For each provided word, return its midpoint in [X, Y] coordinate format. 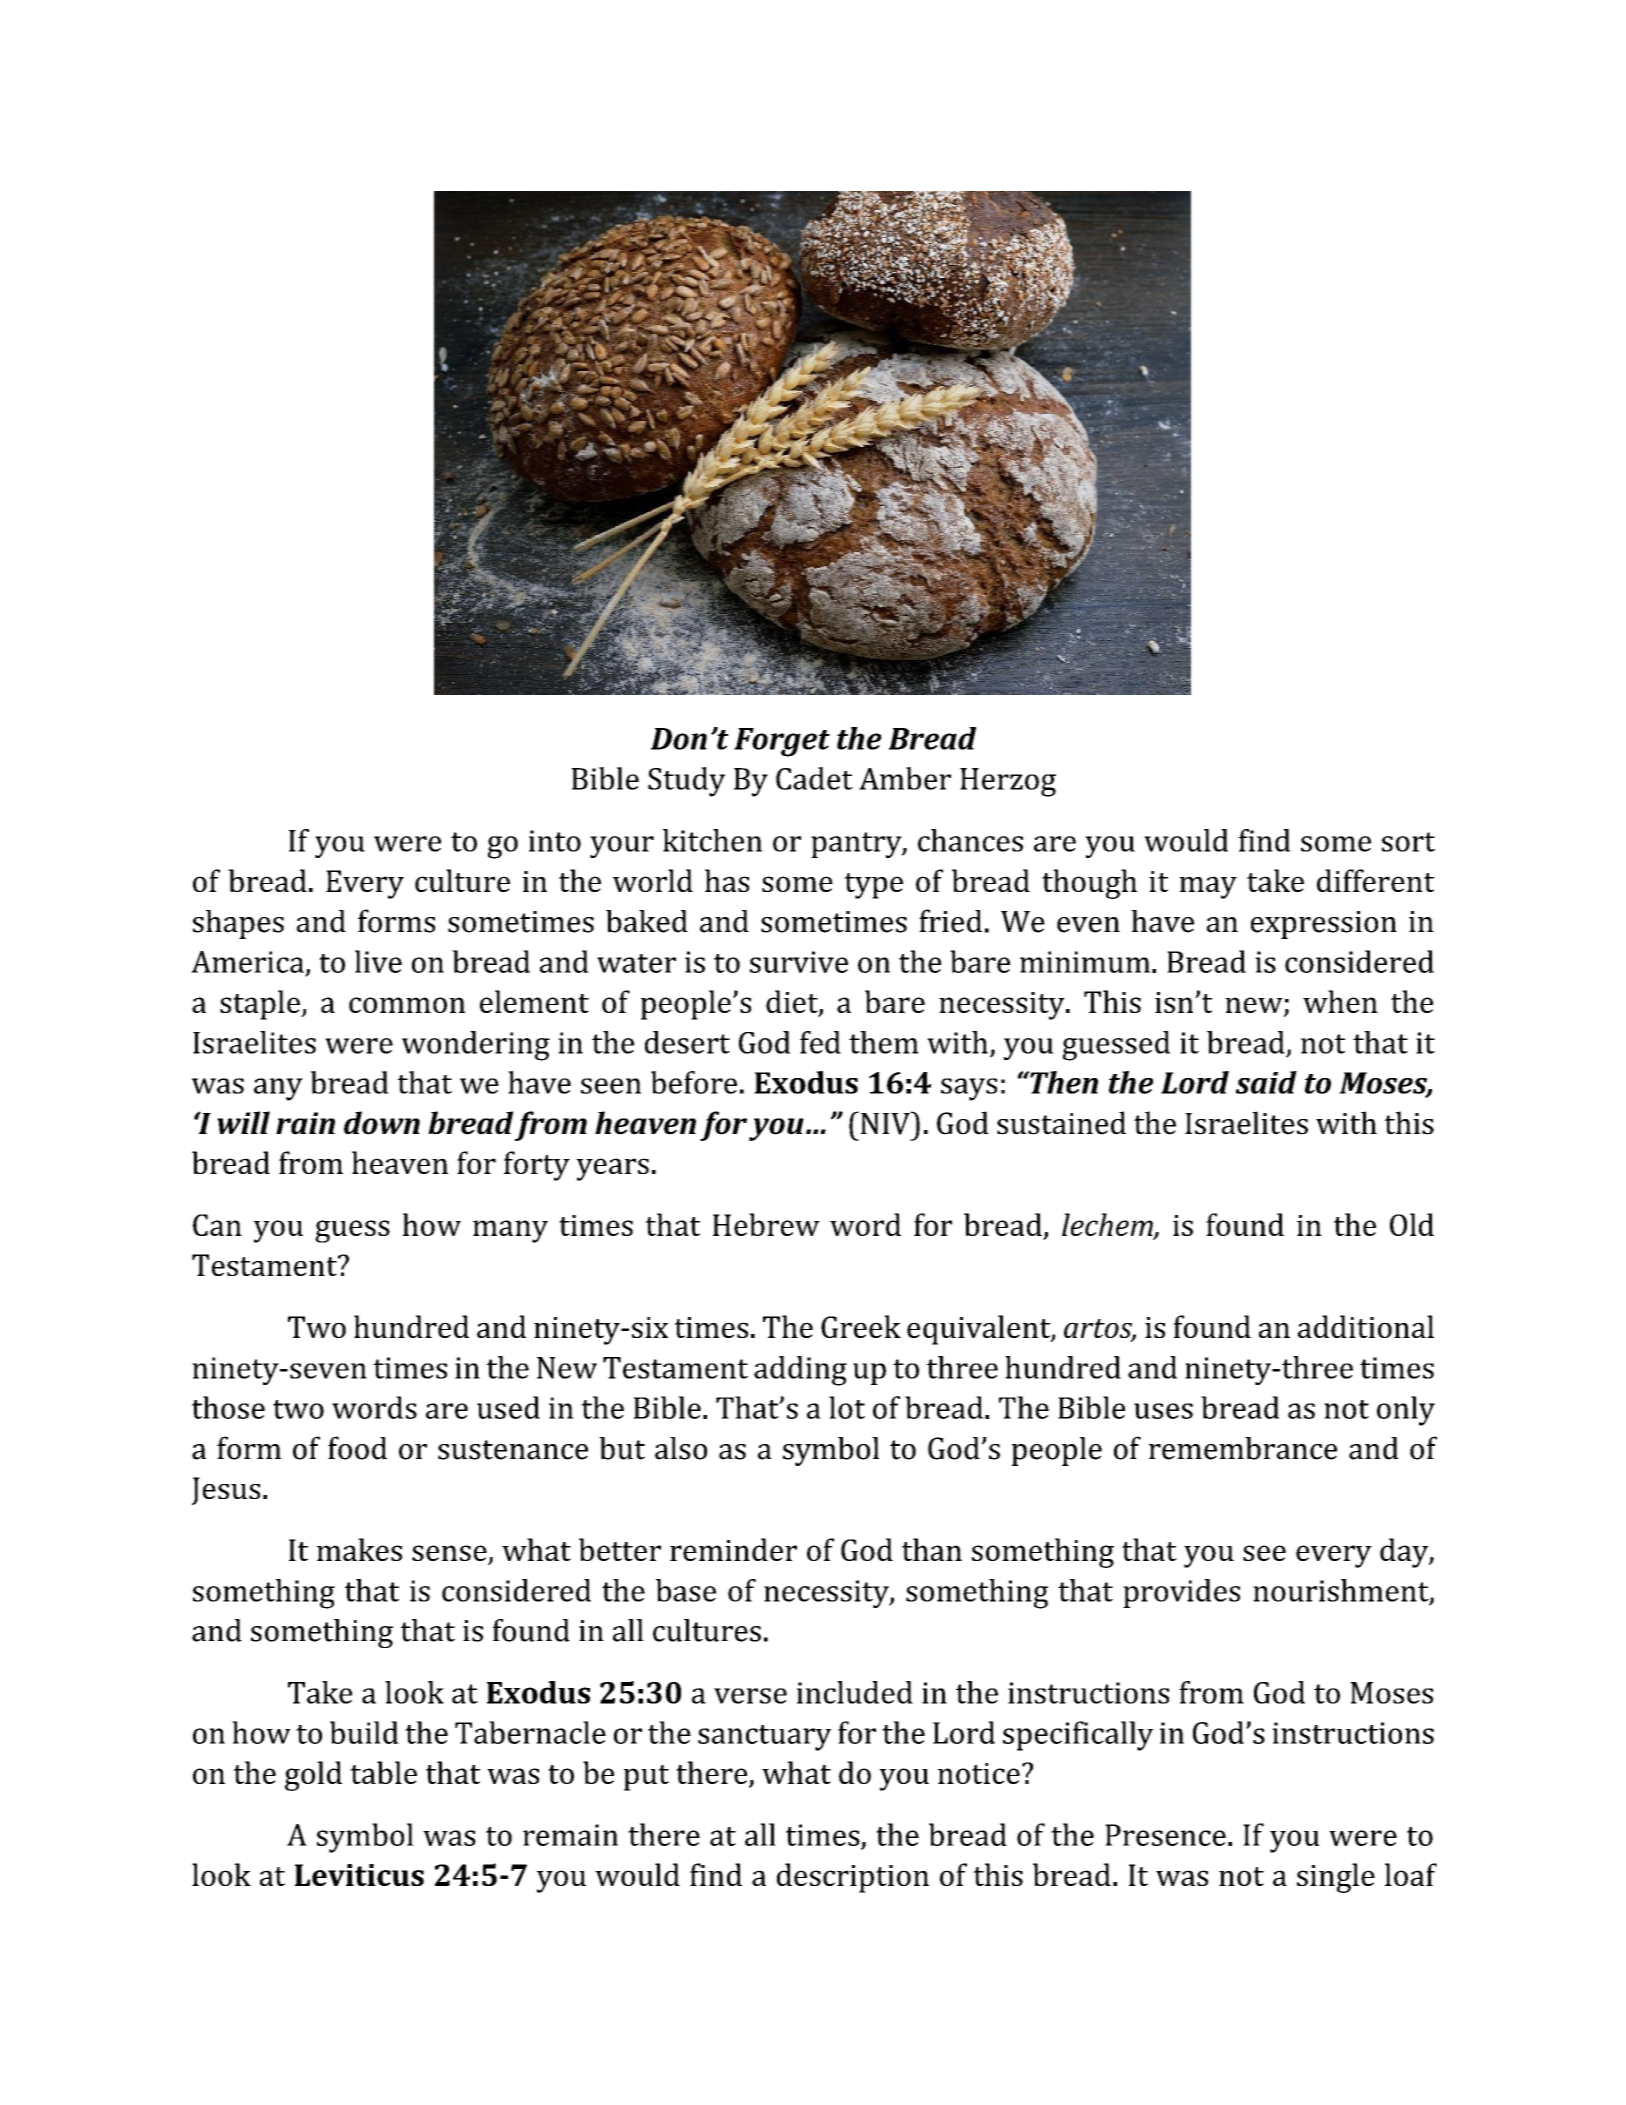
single [1336, 1878]
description [853, 1878]
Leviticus [359, 1875]
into [555, 841]
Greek [861, 1326]
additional [1366, 1326]
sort [1408, 842]
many [510, 1231]
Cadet [814, 778]
